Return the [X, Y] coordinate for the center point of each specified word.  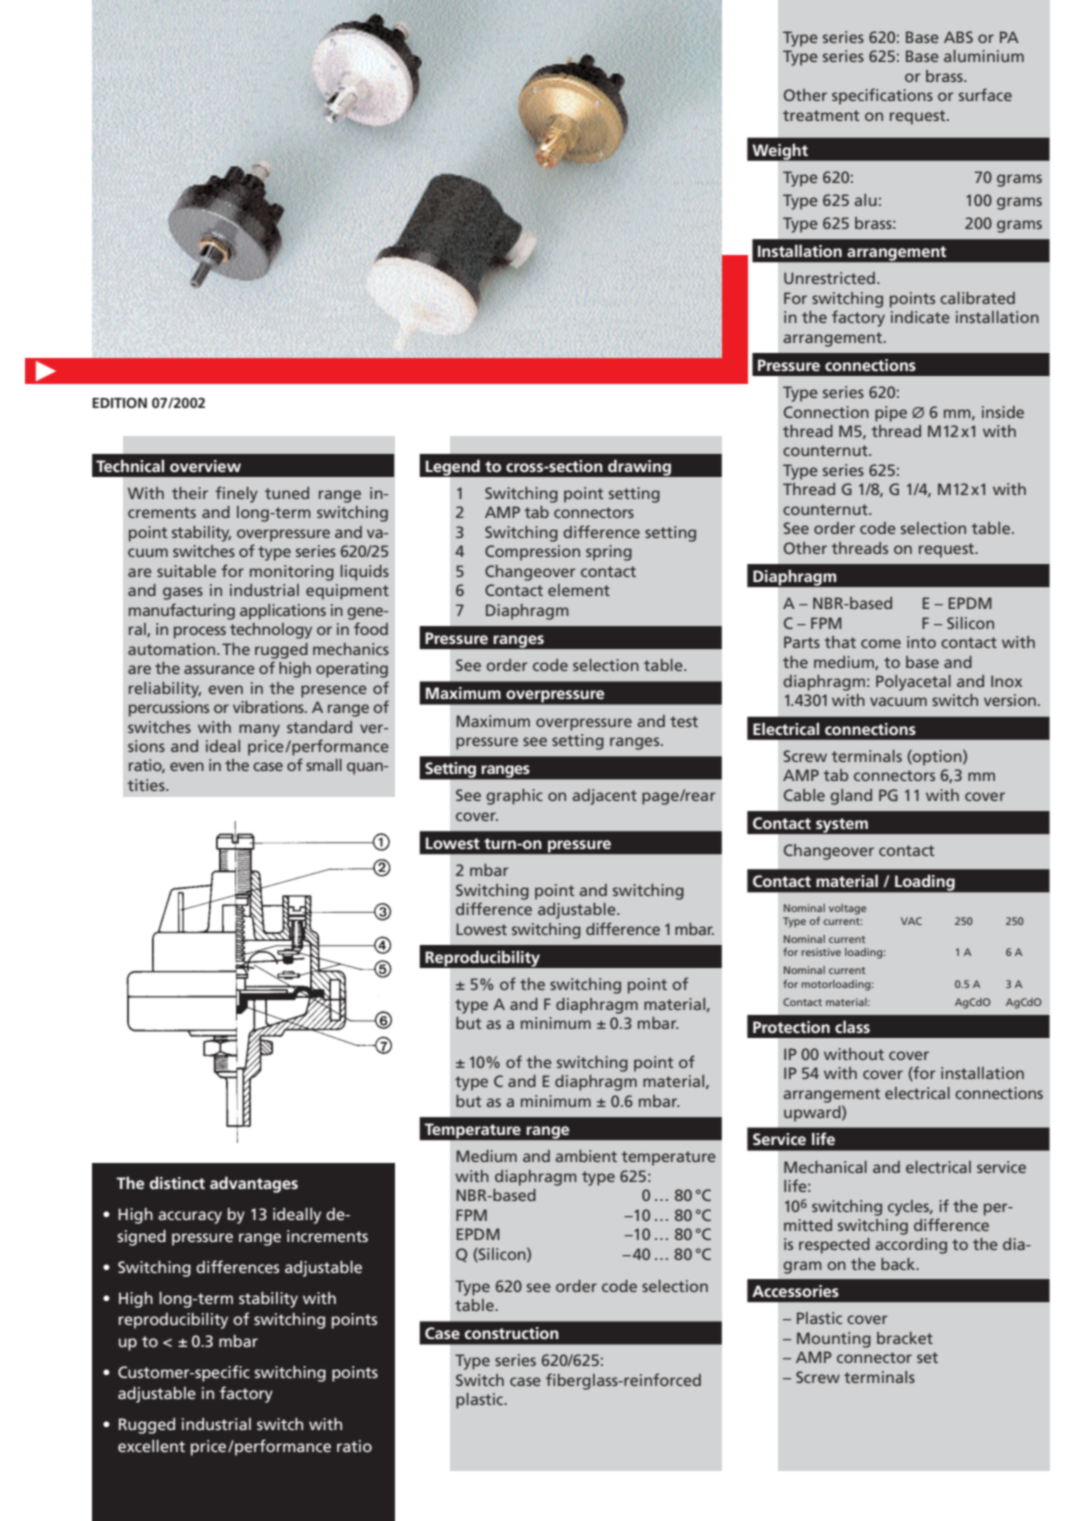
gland [851, 797]
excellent [151, 1446]
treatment [821, 115]
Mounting [834, 1340]
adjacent [604, 797]
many [259, 730]
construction [512, 1333]
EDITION [119, 402]
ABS [958, 37]
